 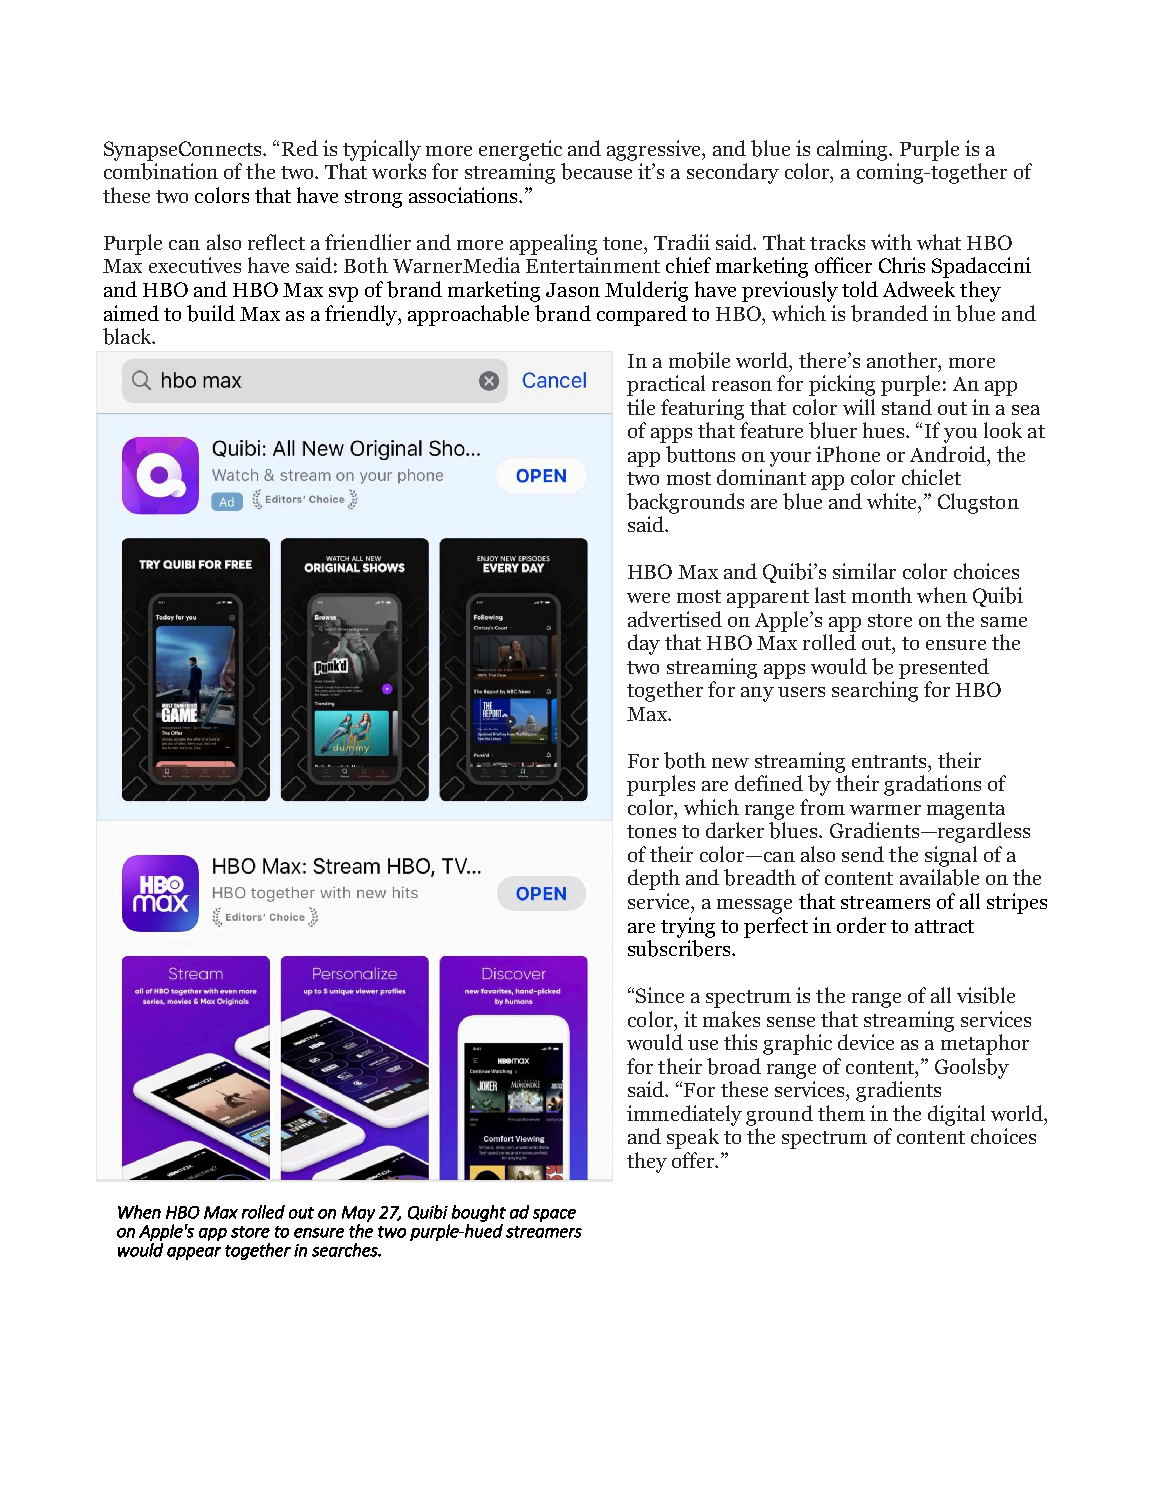 I want to click on depth, so click(x=654, y=879).
